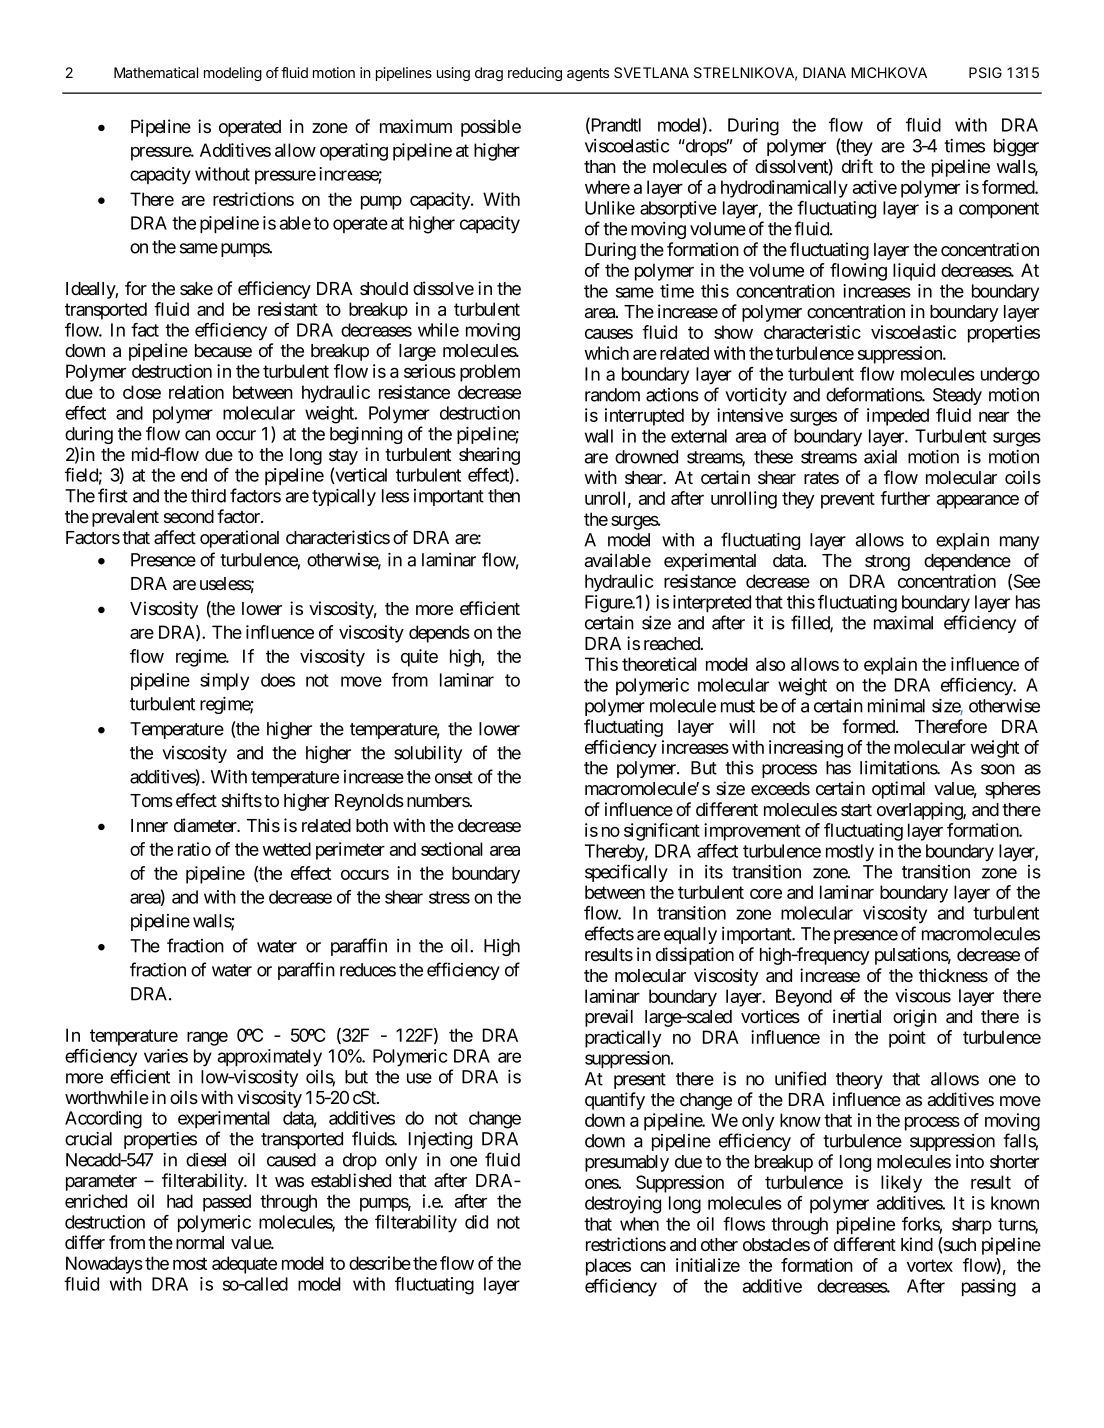 The height and width of the page is (1428, 1104). Describe the element at coordinates (626, 873) in the page. I see `specifically` at that location.
